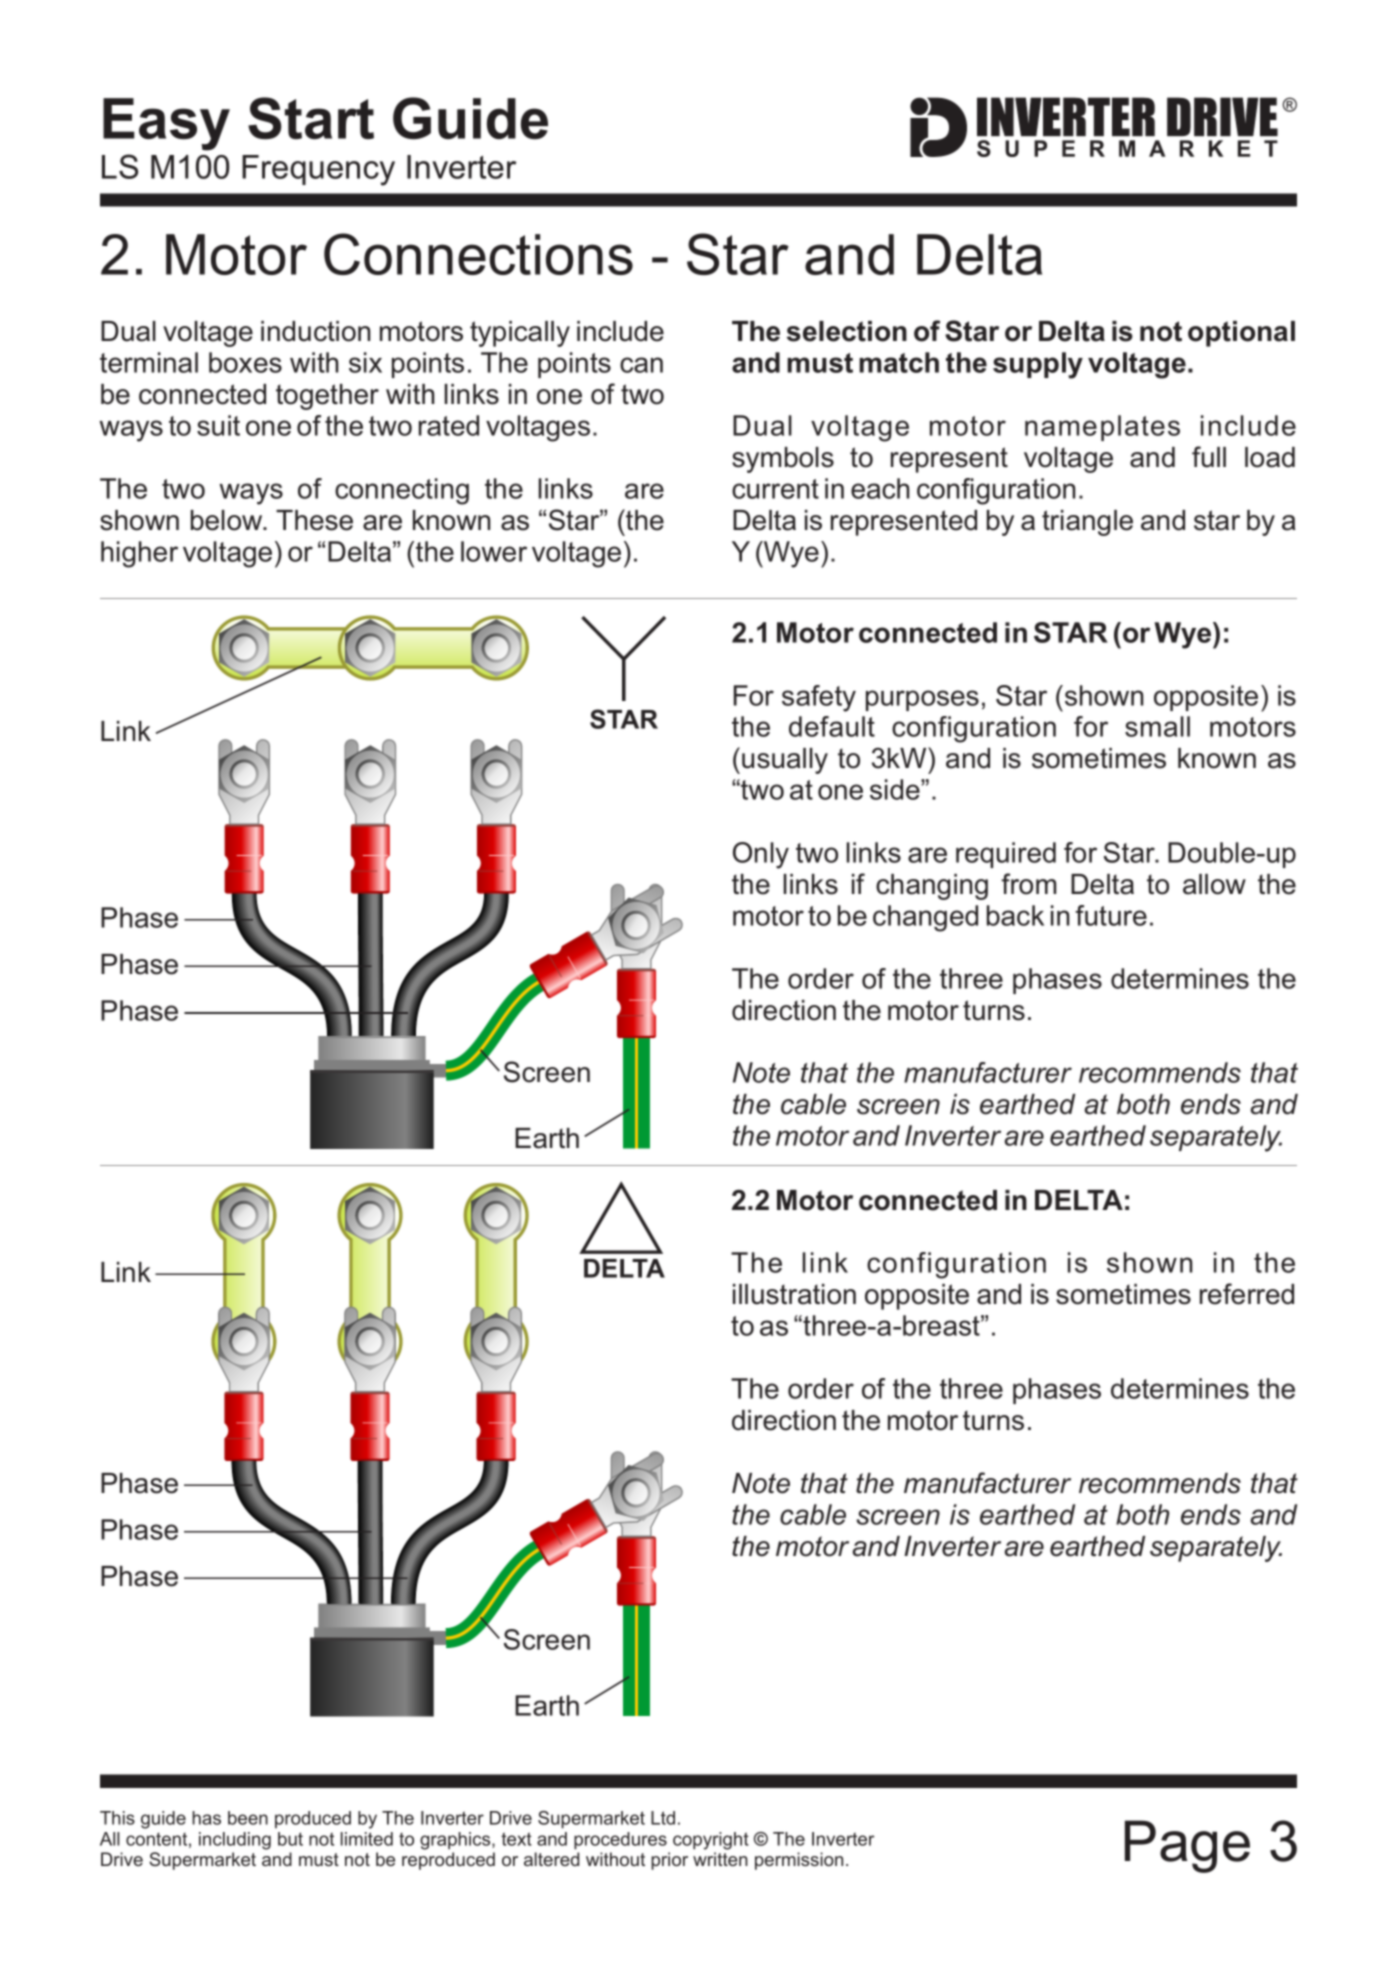 The width and height of the image is (1396, 1973). I want to click on changed, so click(925, 918).
